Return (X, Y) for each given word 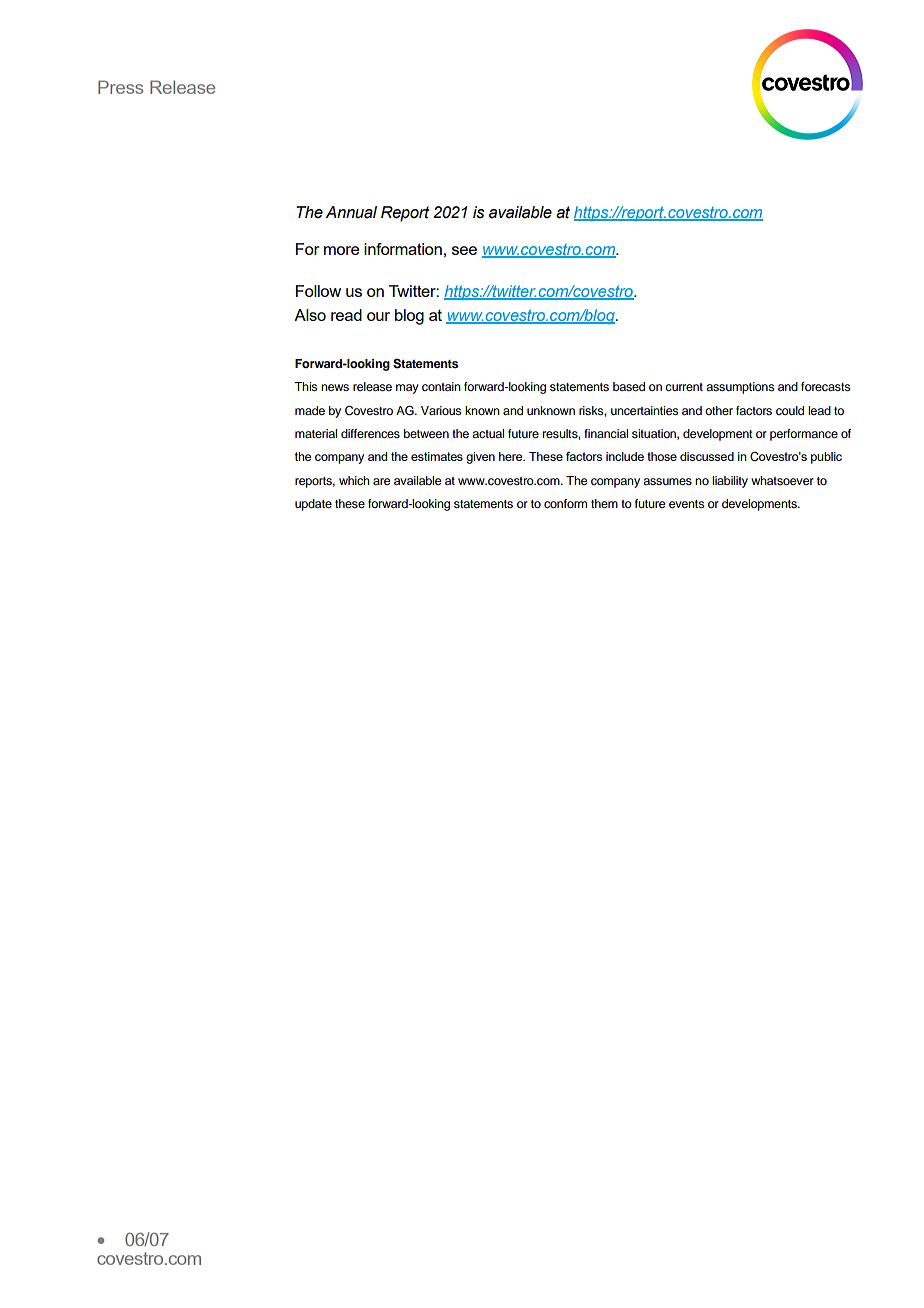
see (464, 250)
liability (730, 482)
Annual (351, 212)
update (313, 505)
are (381, 481)
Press (120, 87)
